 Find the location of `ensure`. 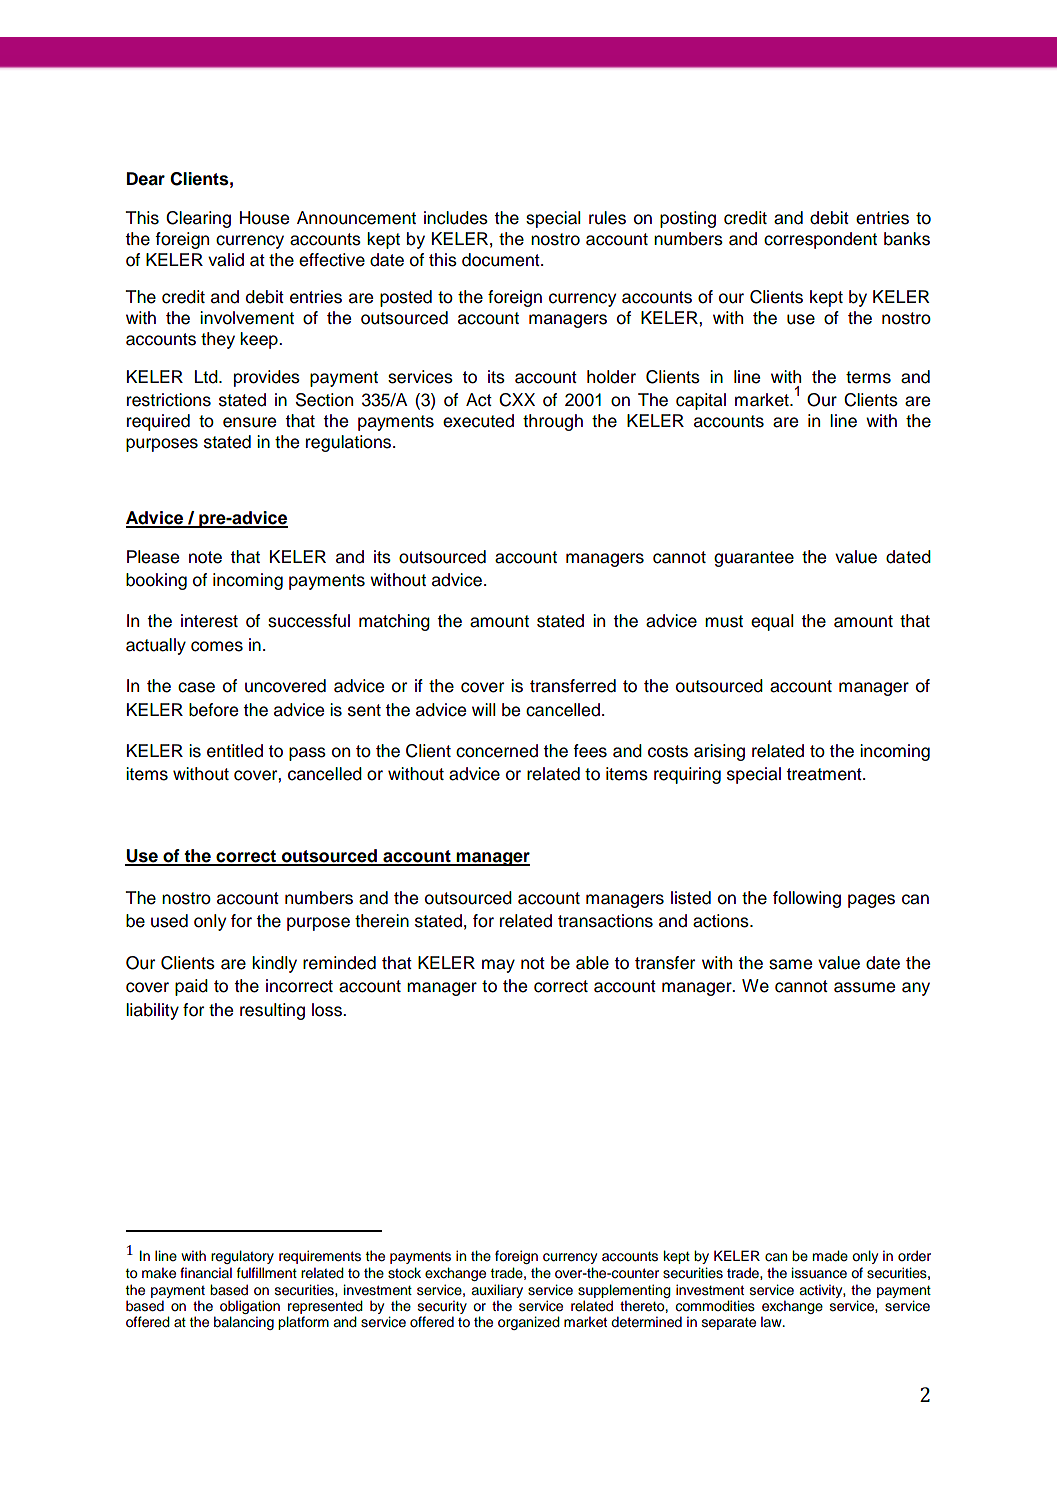

ensure is located at coordinates (249, 422).
